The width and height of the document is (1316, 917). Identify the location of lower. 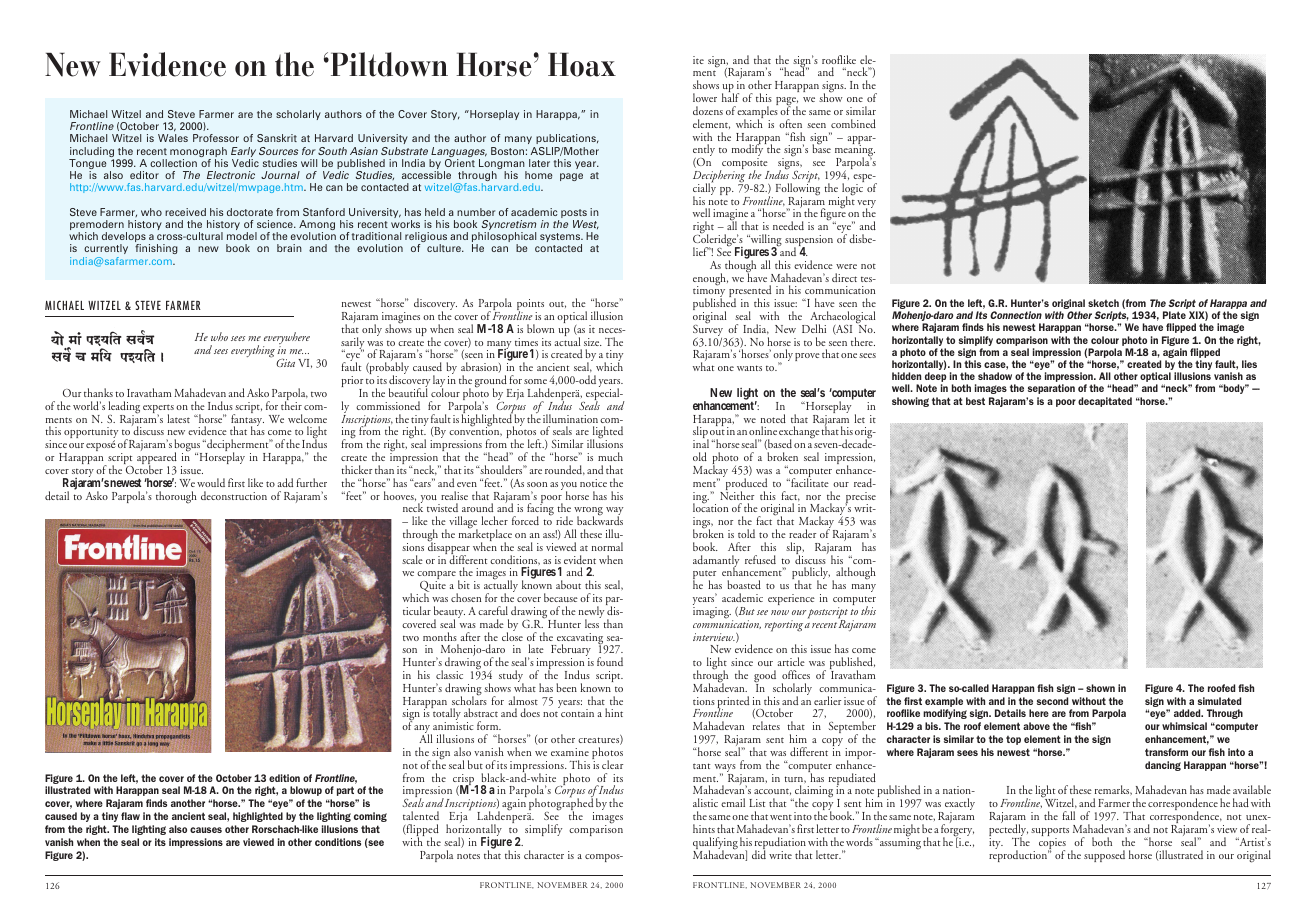
(705, 97).
